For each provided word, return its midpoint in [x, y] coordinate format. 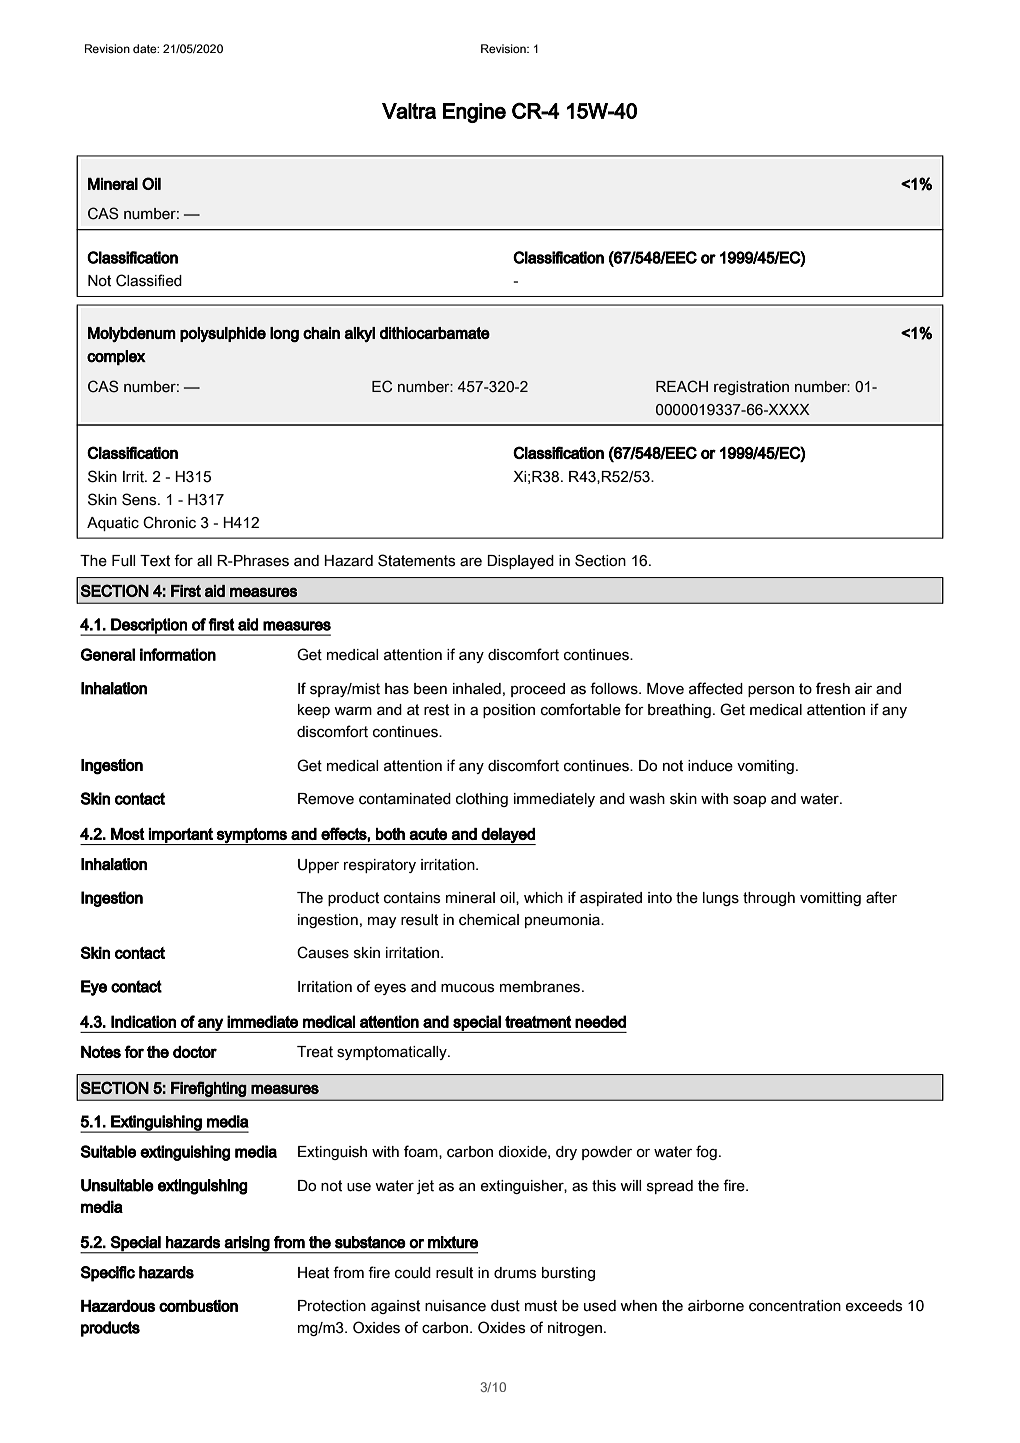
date [146, 48]
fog [706, 1152]
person [771, 691]
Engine [474, 113]
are [471, 562]
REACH [682, 386]
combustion [198, 1306]
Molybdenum [132, 334]
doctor [195, 1052]
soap [749, 801]
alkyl [359, 334]
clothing [482, 800]
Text [155, 561]
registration [751, 388]
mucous [468, 988]
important [181, 836]
